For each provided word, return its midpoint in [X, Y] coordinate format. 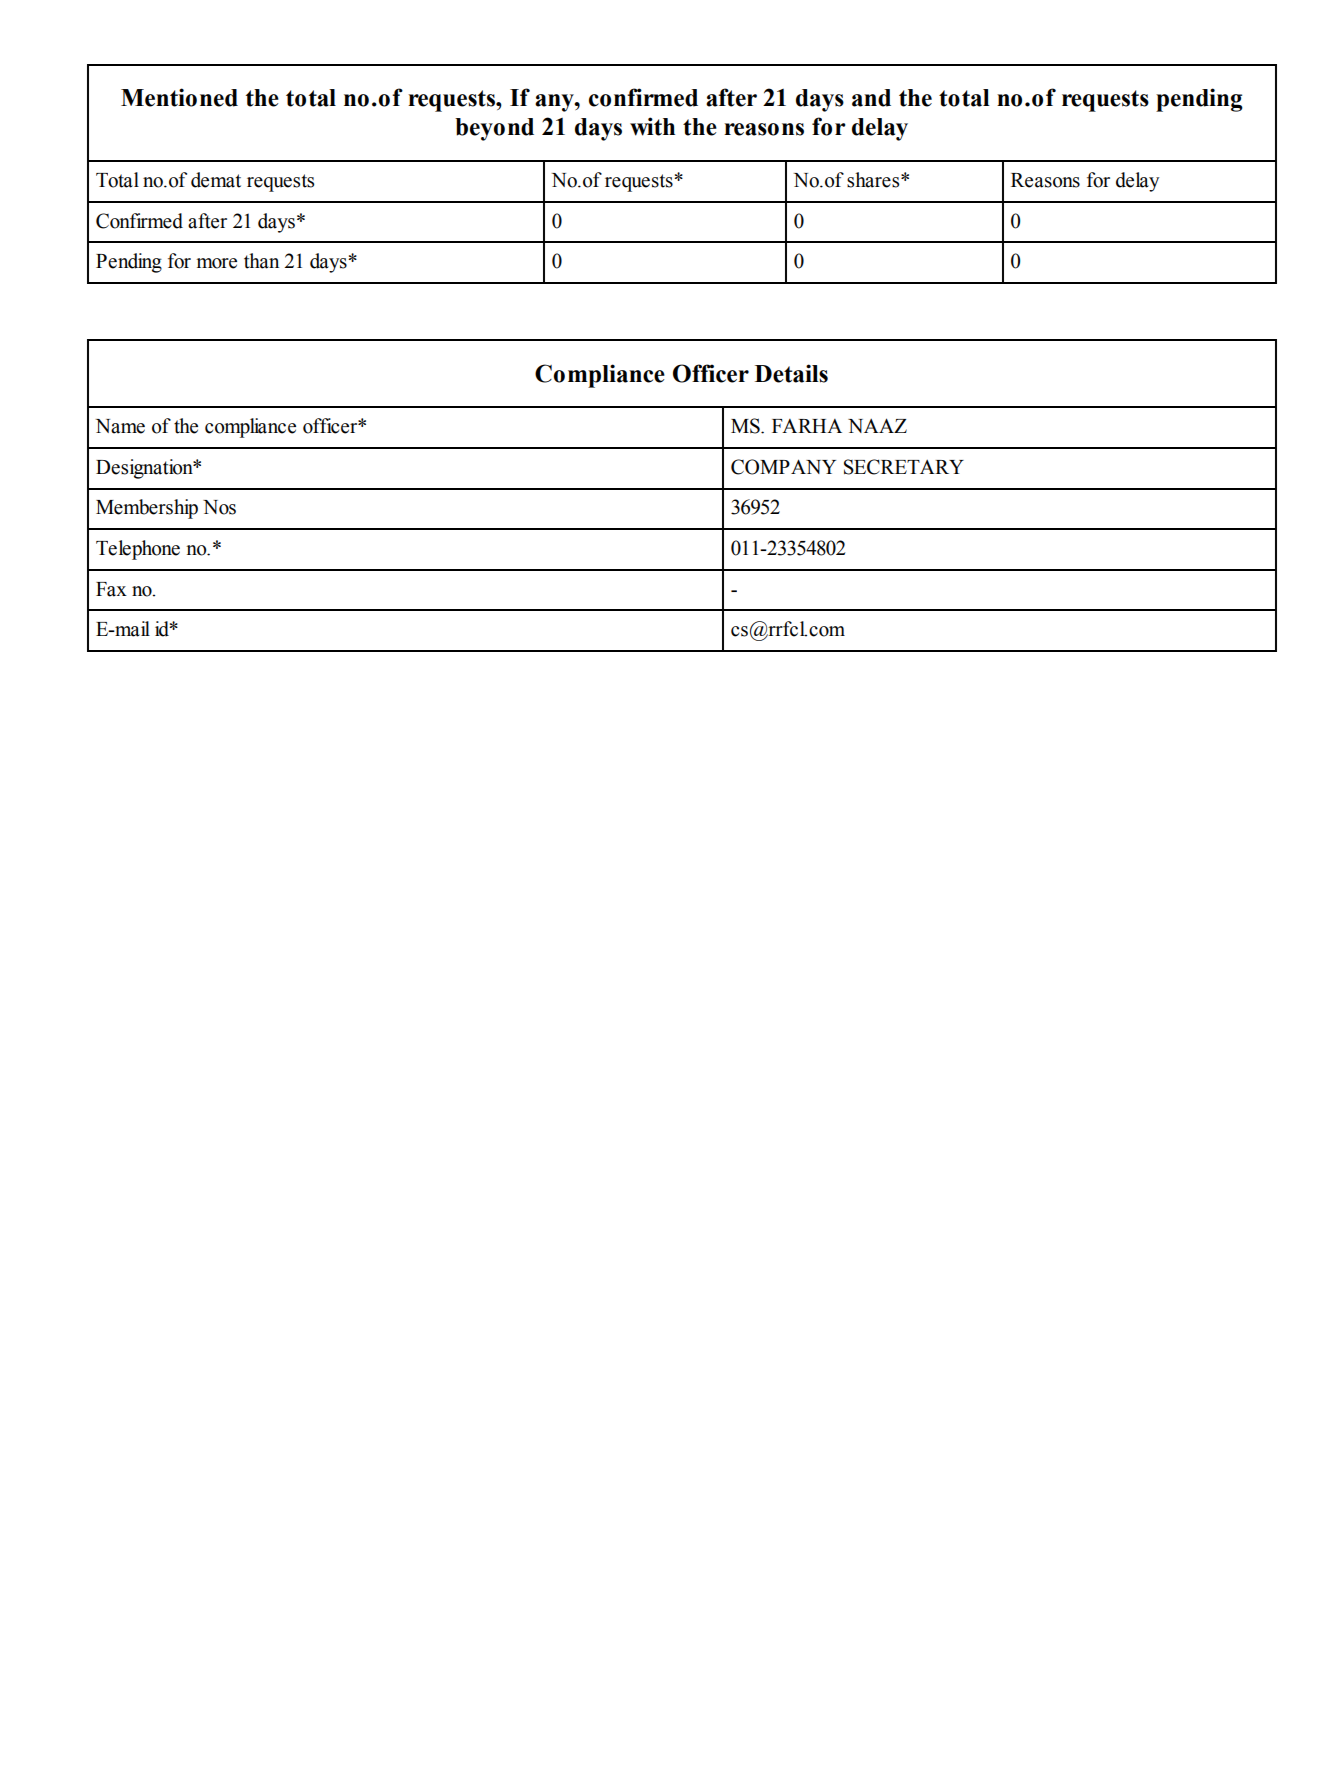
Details [791, 373]
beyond [494, 129]
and [871, 98]
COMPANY [783, 467]
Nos [219, 507]
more [217, 263]
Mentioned [179, 97]
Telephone [138, 550]
